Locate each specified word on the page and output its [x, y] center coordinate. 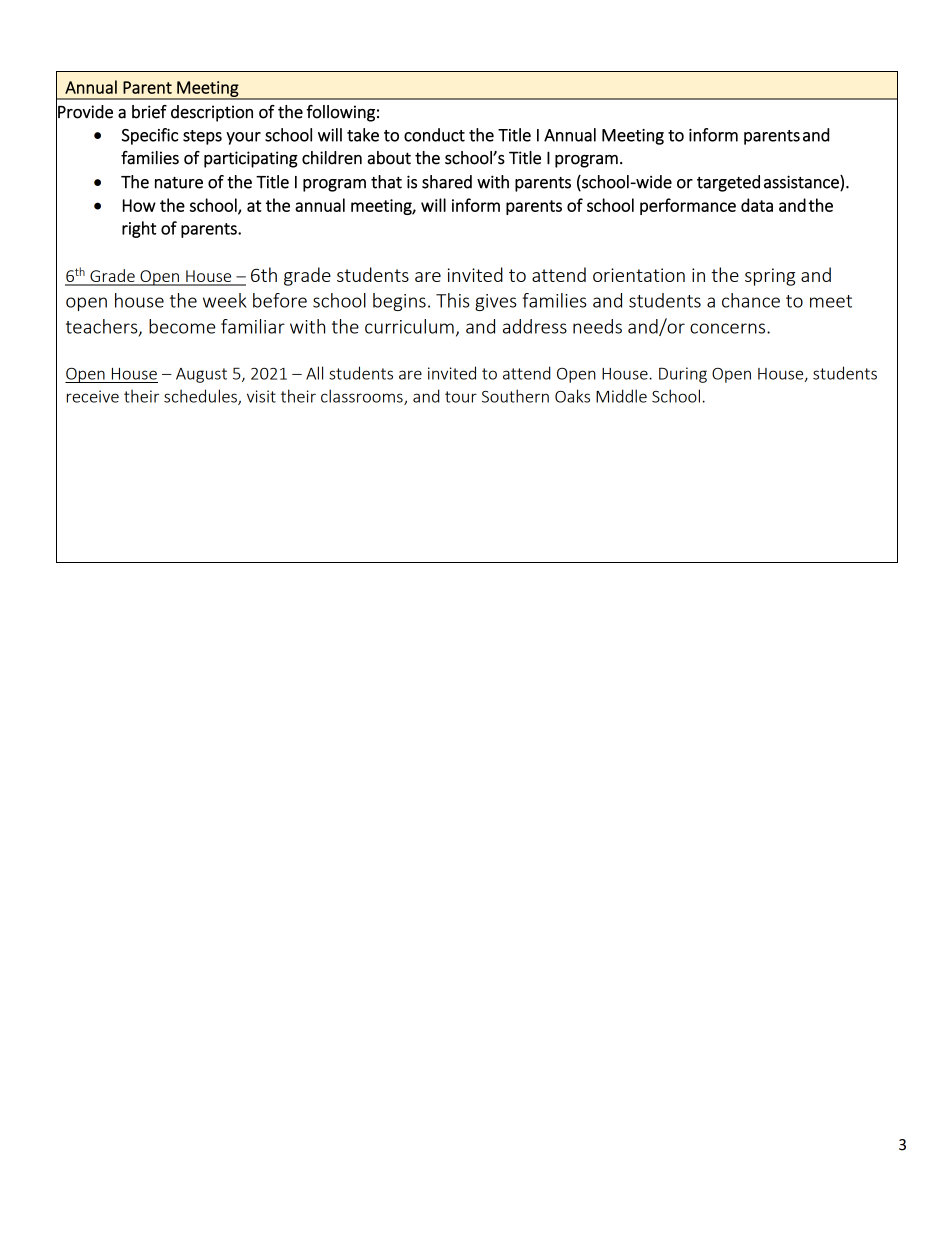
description [212, 113]
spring [770, 277]
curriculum [409, 326]
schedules [201, 397]
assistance [802, 183]
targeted [728, 183]
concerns [729, 328]
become [182, 326]
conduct [434, 135]
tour [461, 397]
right [139, 229]
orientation [639, 275]
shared [447, 182]
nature [179, 183]
